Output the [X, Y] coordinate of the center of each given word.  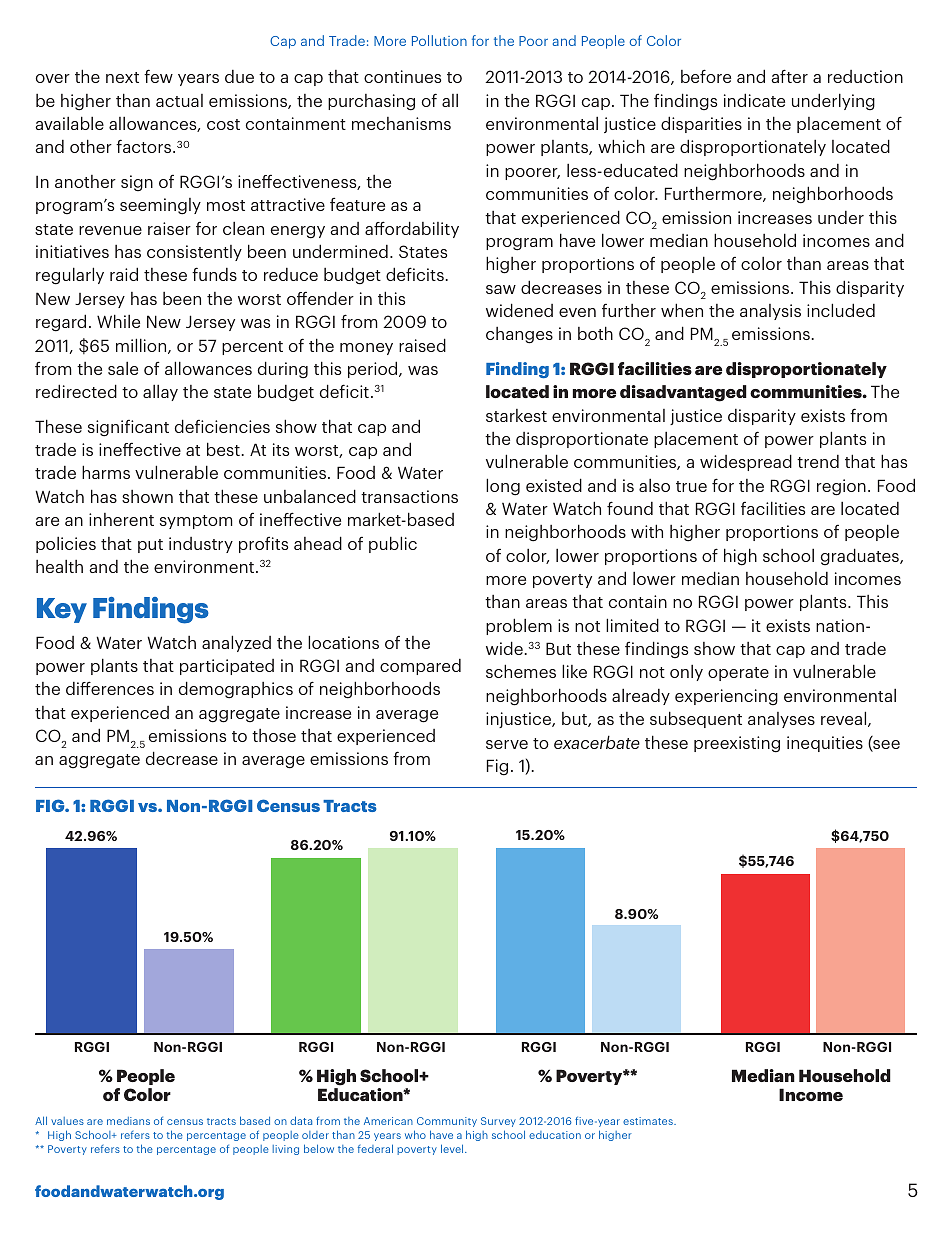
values [67, 1121]
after [789, 76]
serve [507, 744]
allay [160, 393]
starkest [516, 415]
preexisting [737, 744]
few [158, 76]
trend [818, 461]
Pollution [439, 40]
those [274, 735]
